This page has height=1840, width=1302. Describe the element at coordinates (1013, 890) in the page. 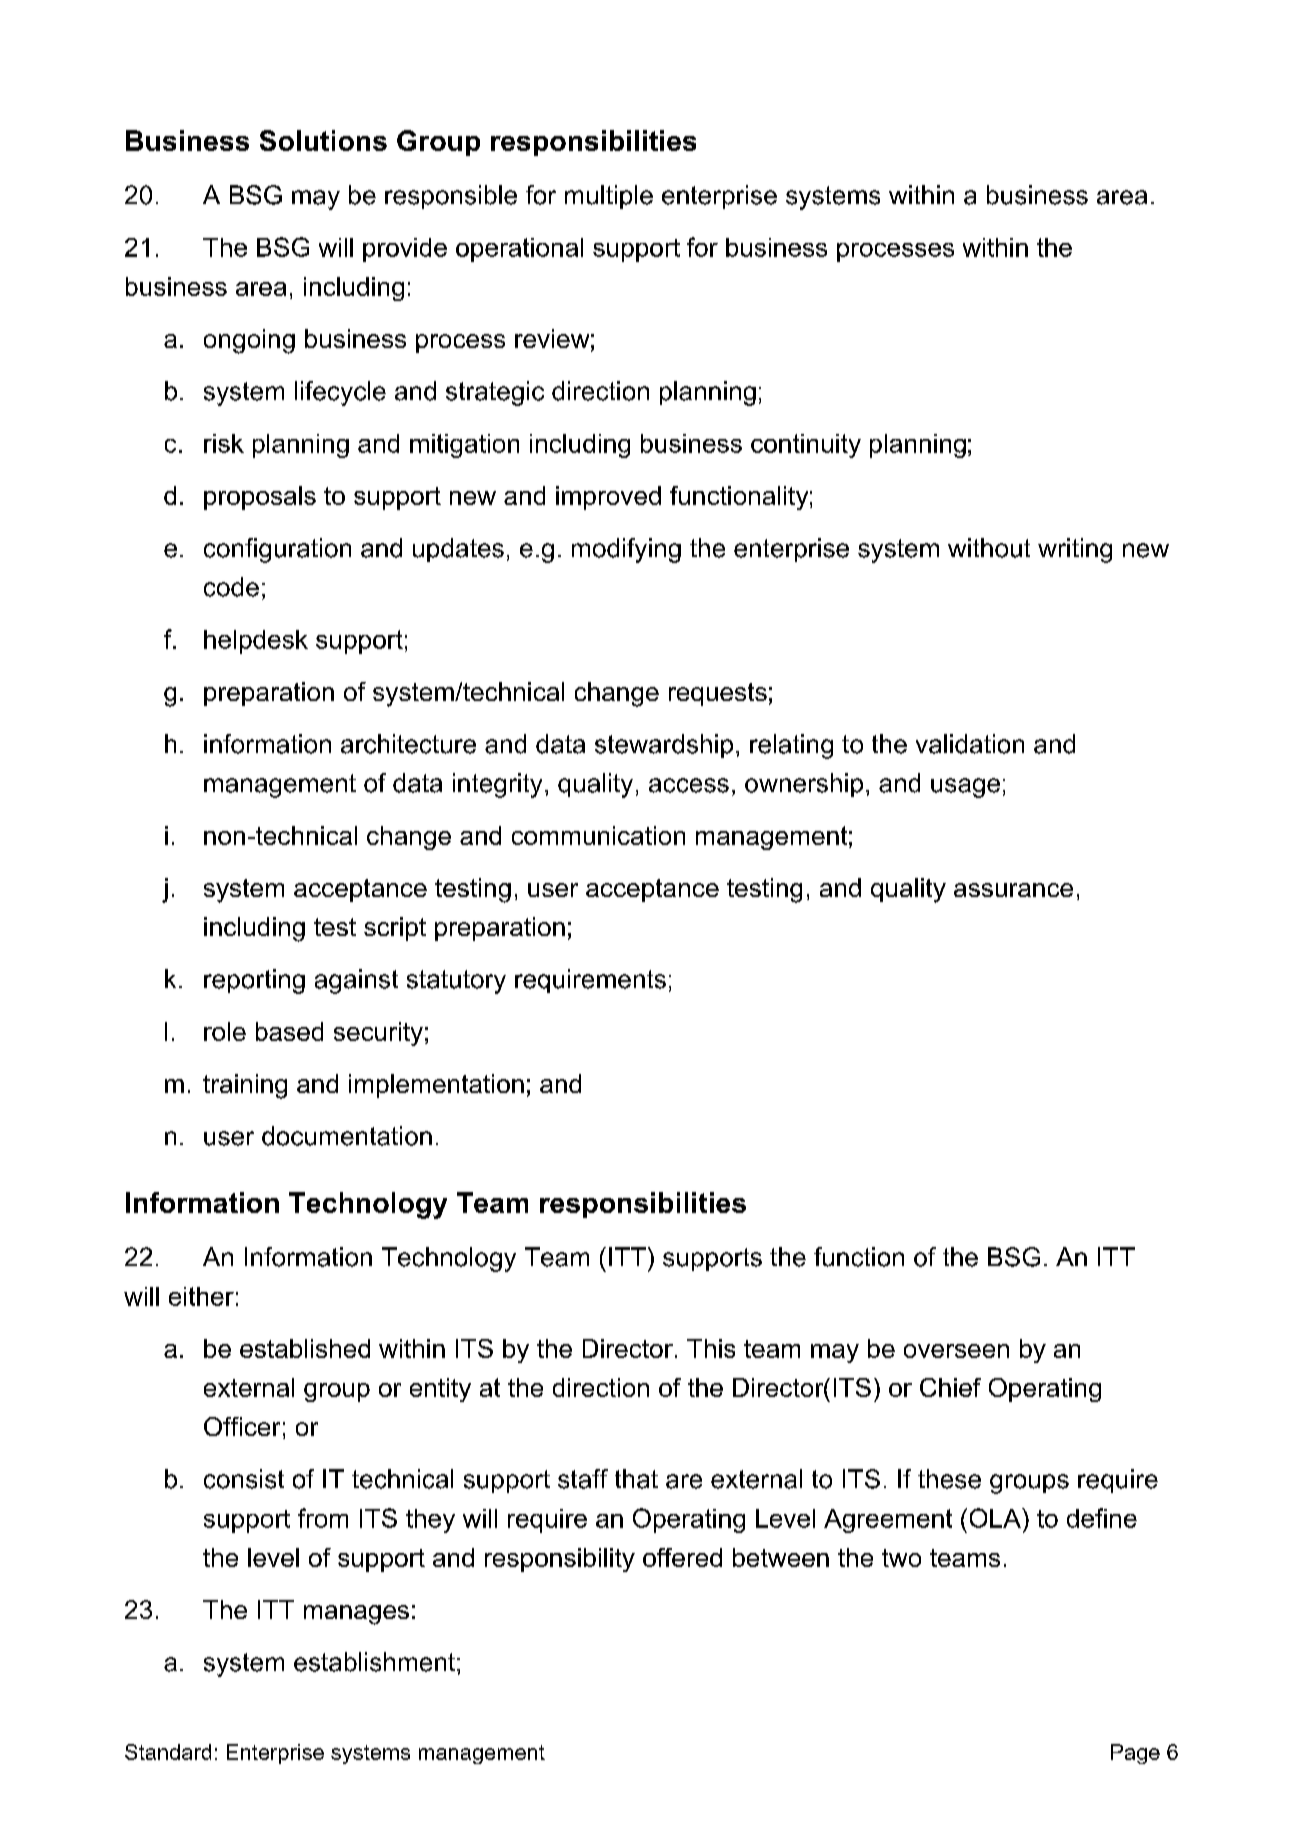

I see `assurance` at that location.
